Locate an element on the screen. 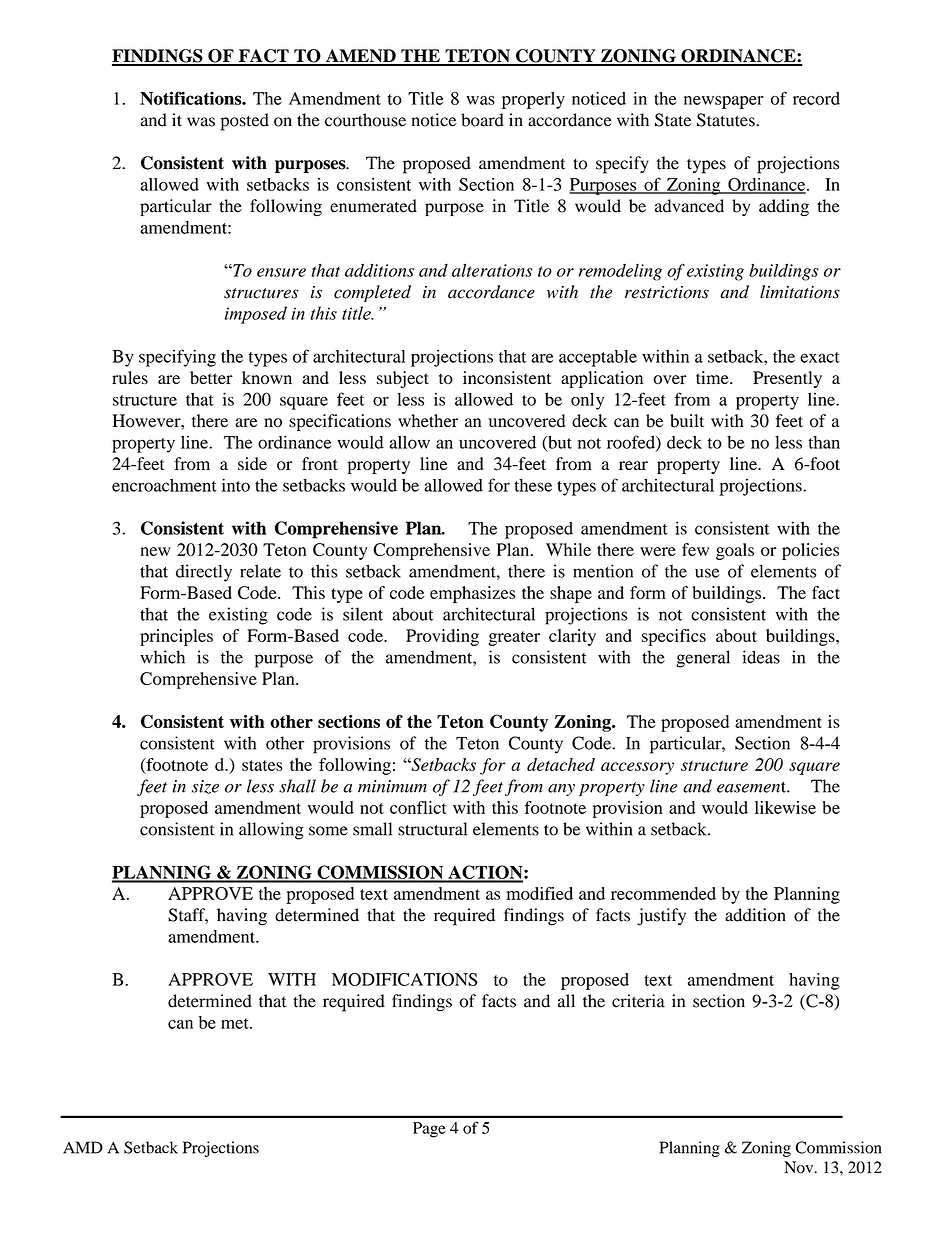  board is located at coordinates (482, 120).
